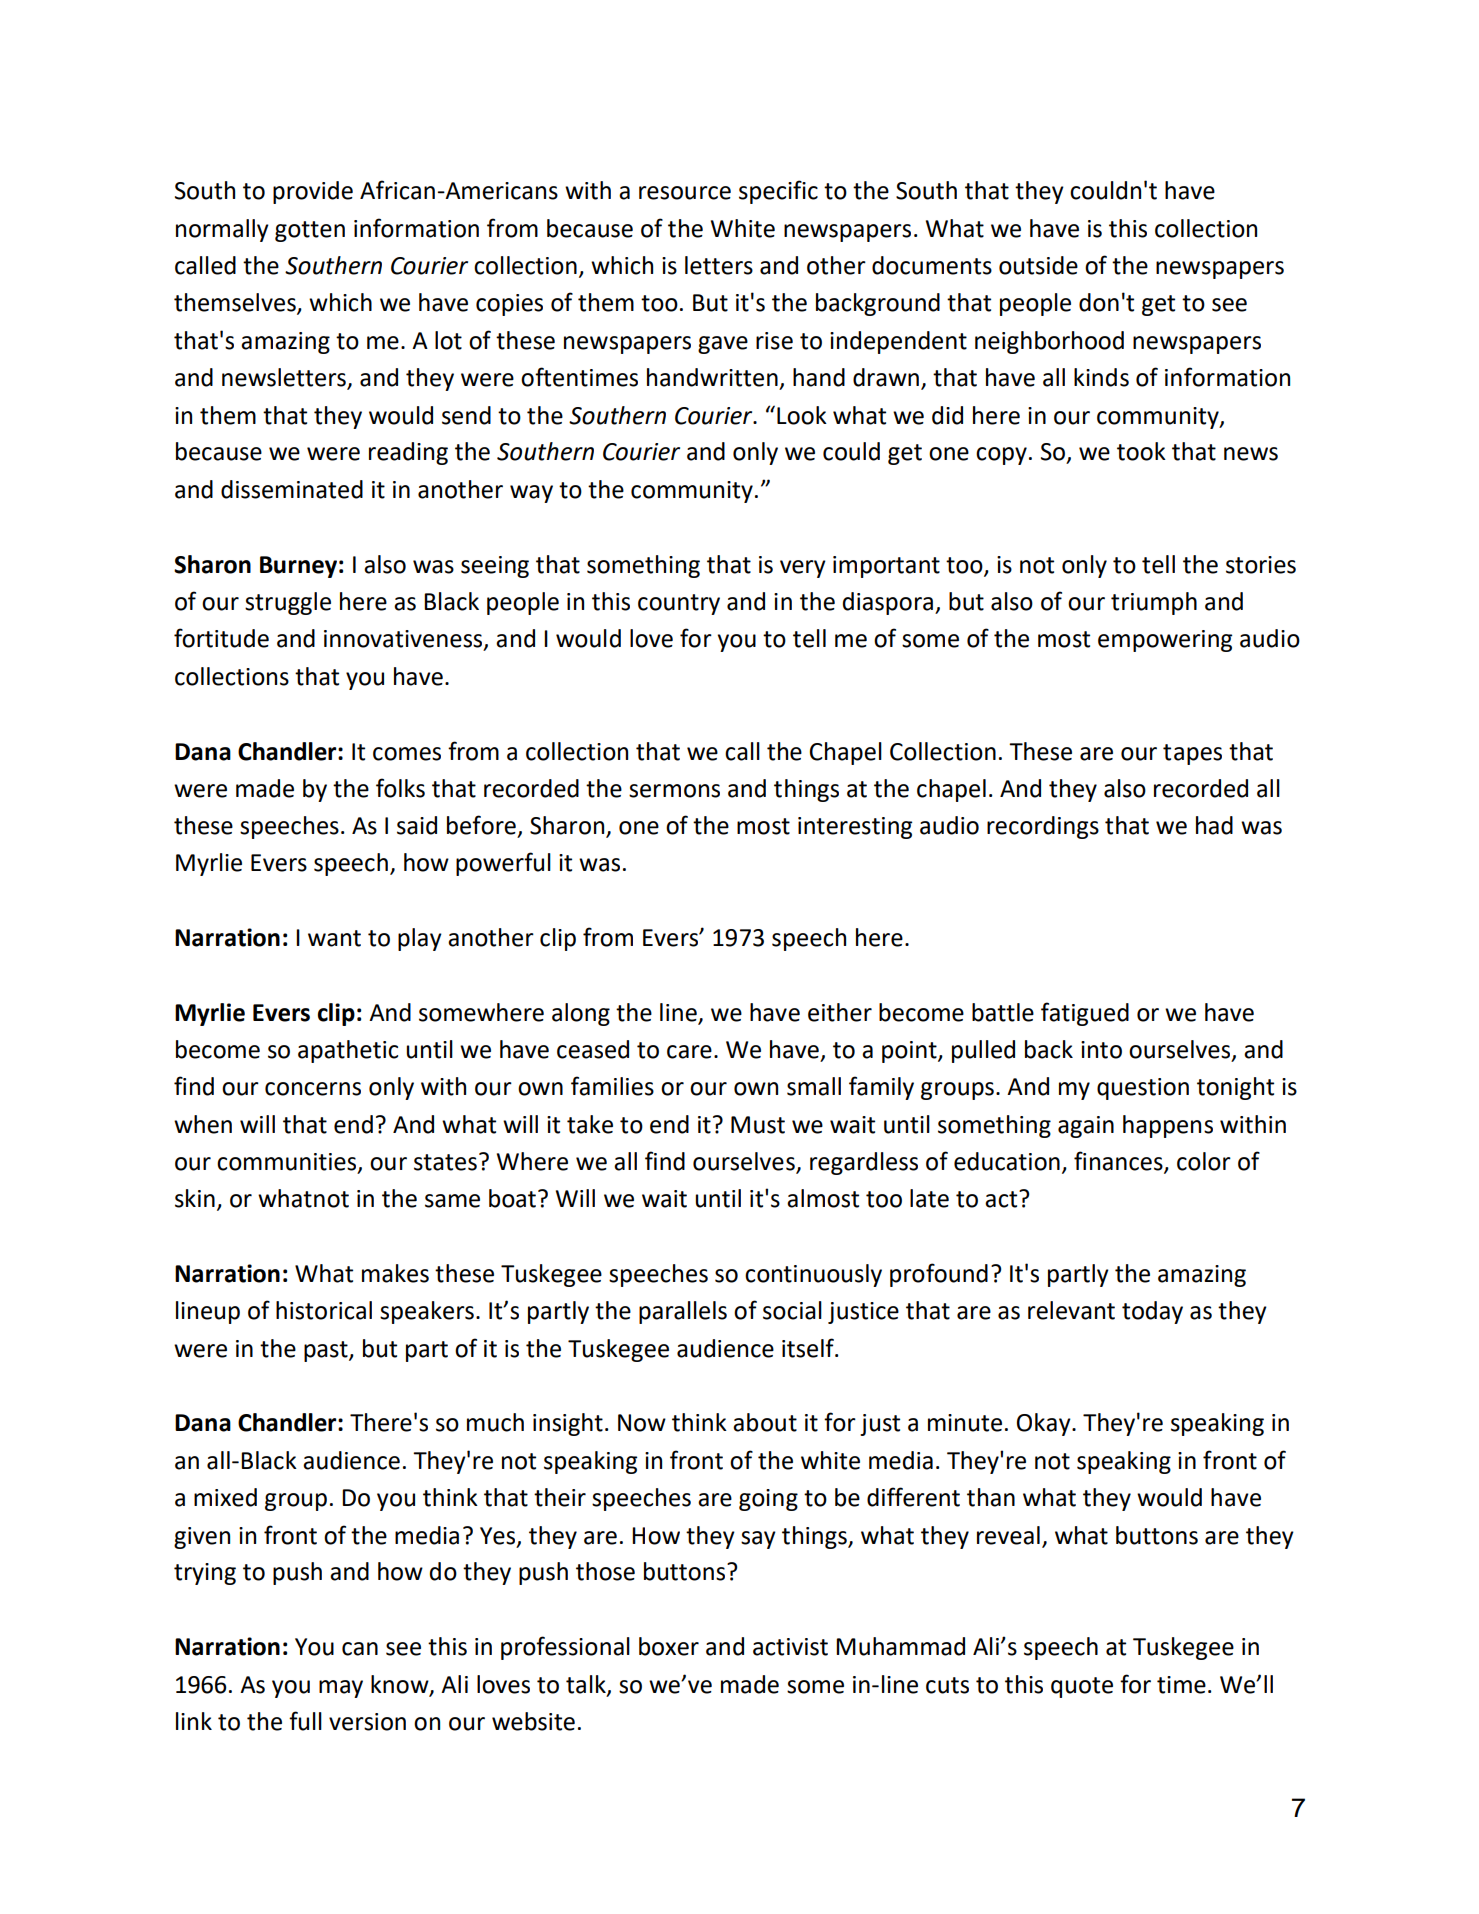 The height and width of the screenshot is (1914, 1479). I want to click on past, so click(327, 1351).
